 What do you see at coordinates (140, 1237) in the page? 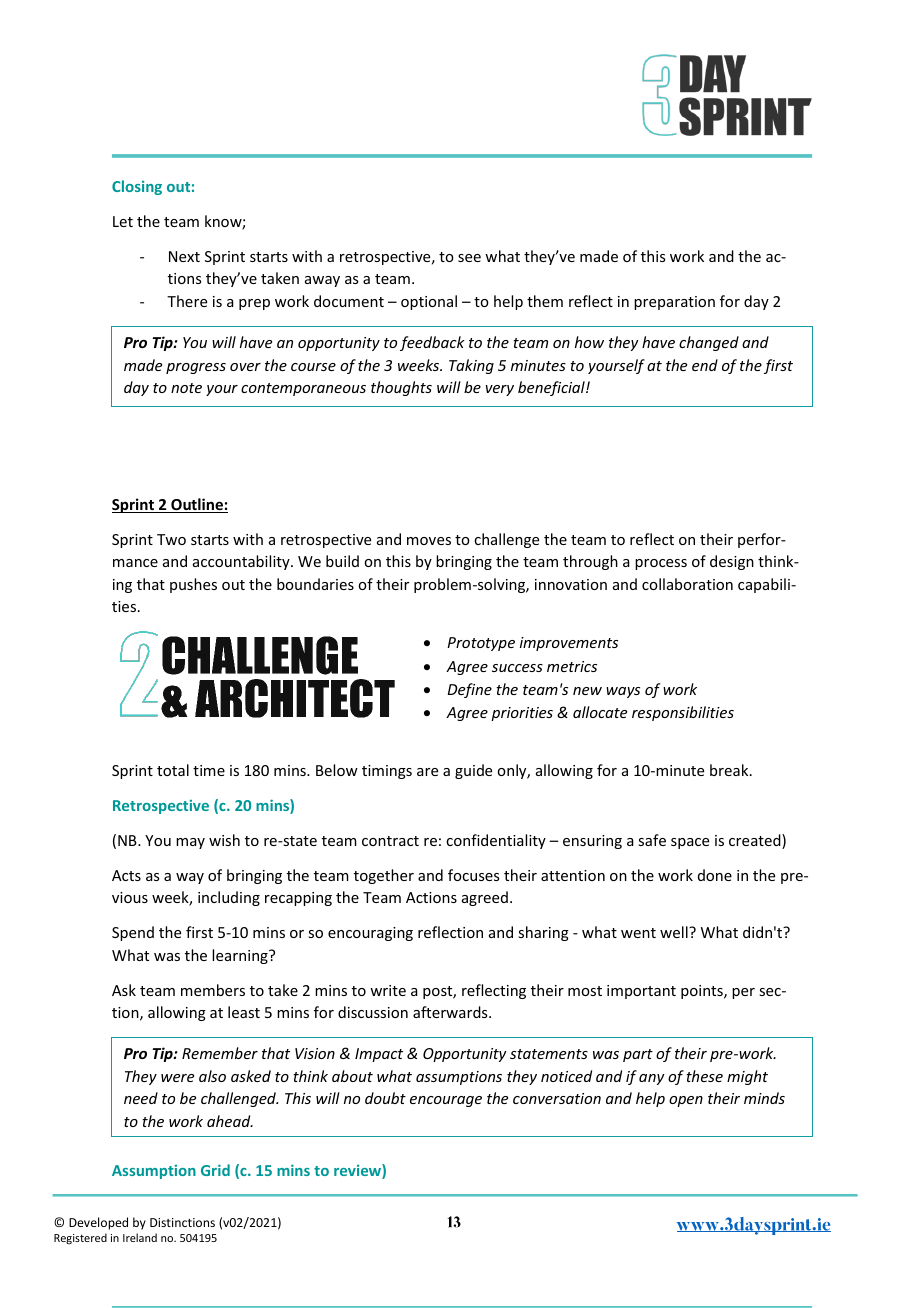
I see `Ireland` at bounding box center [140, 1237].
